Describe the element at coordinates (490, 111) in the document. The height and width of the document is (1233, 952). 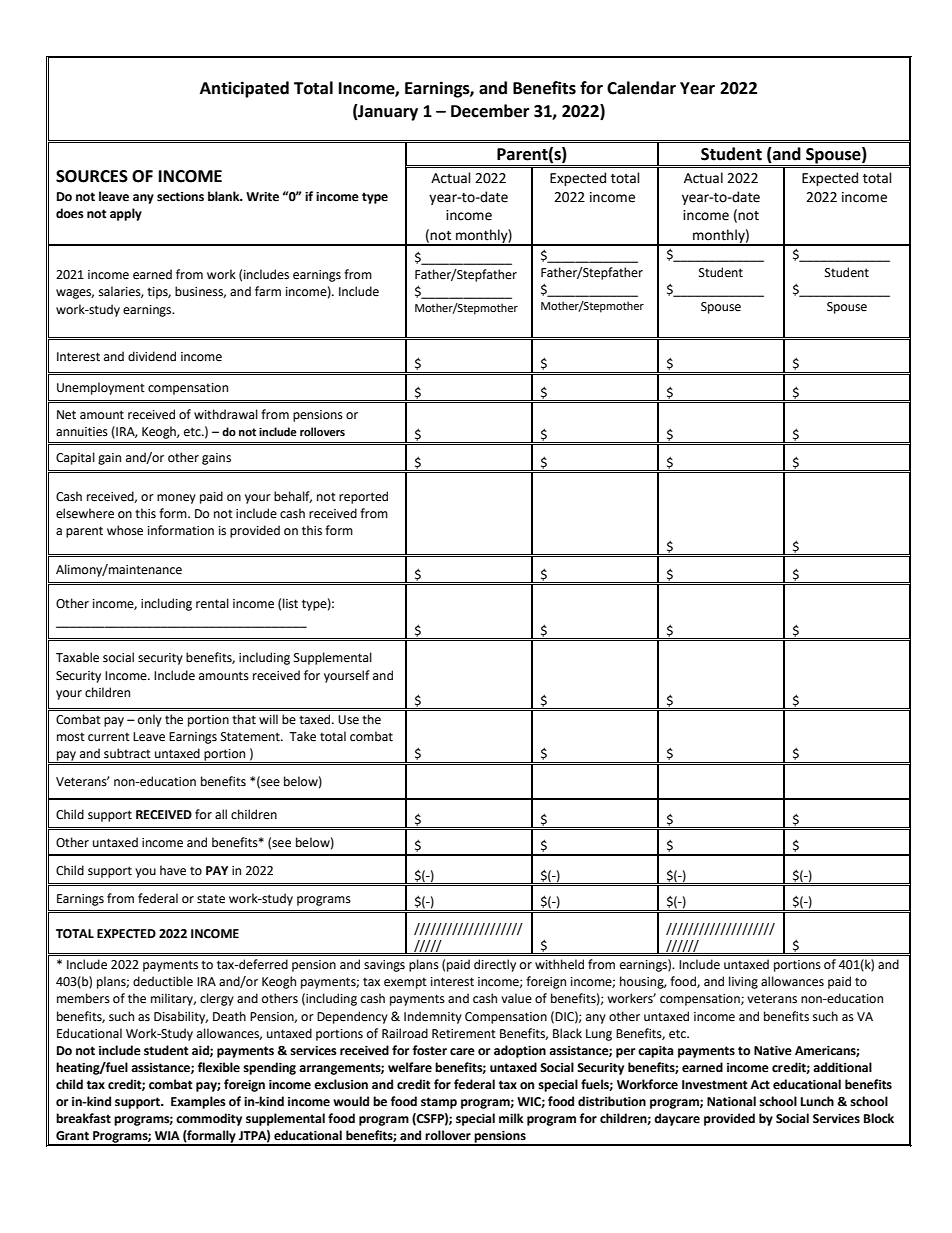
I see `December` at that location.
